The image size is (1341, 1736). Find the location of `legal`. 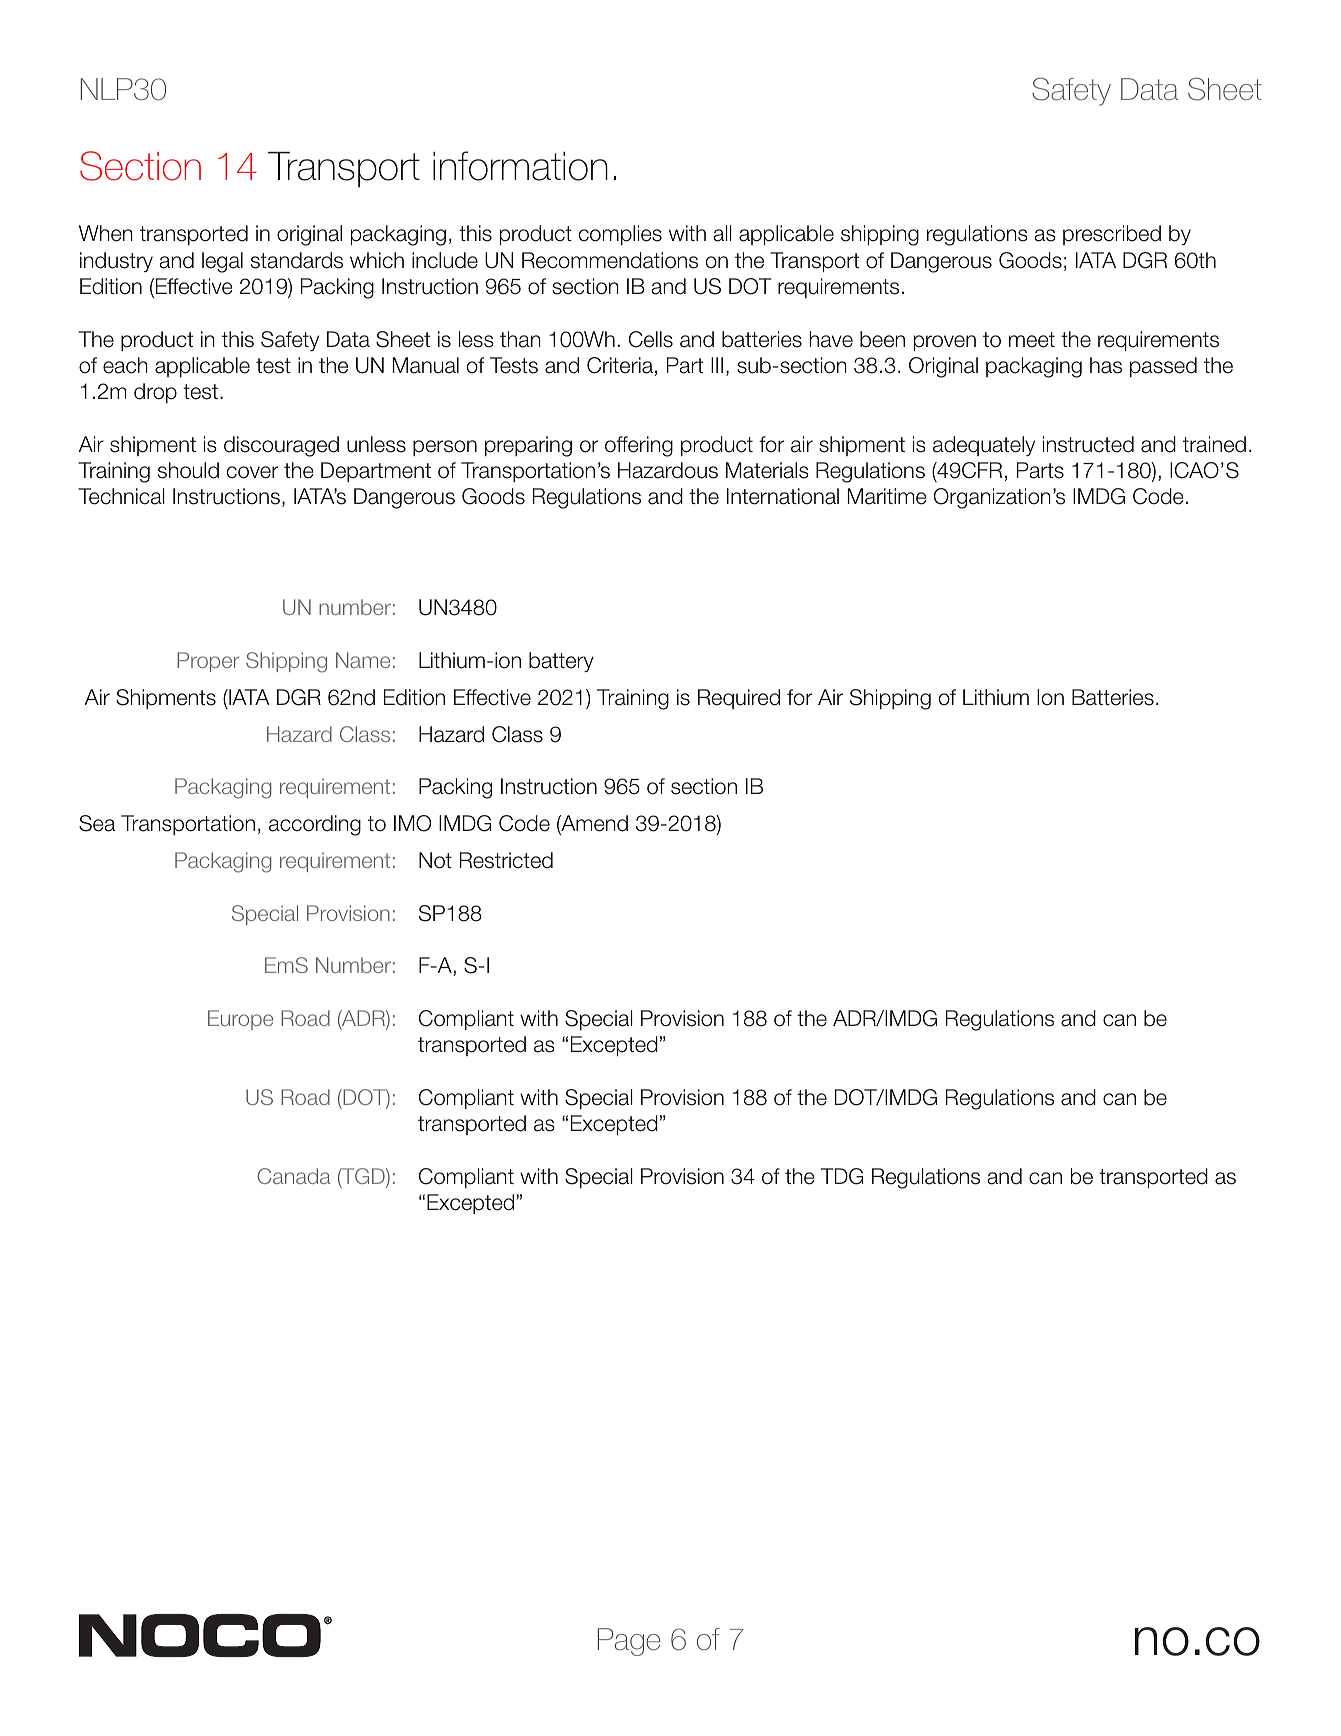

legal is located at coordinates (222, 262).
